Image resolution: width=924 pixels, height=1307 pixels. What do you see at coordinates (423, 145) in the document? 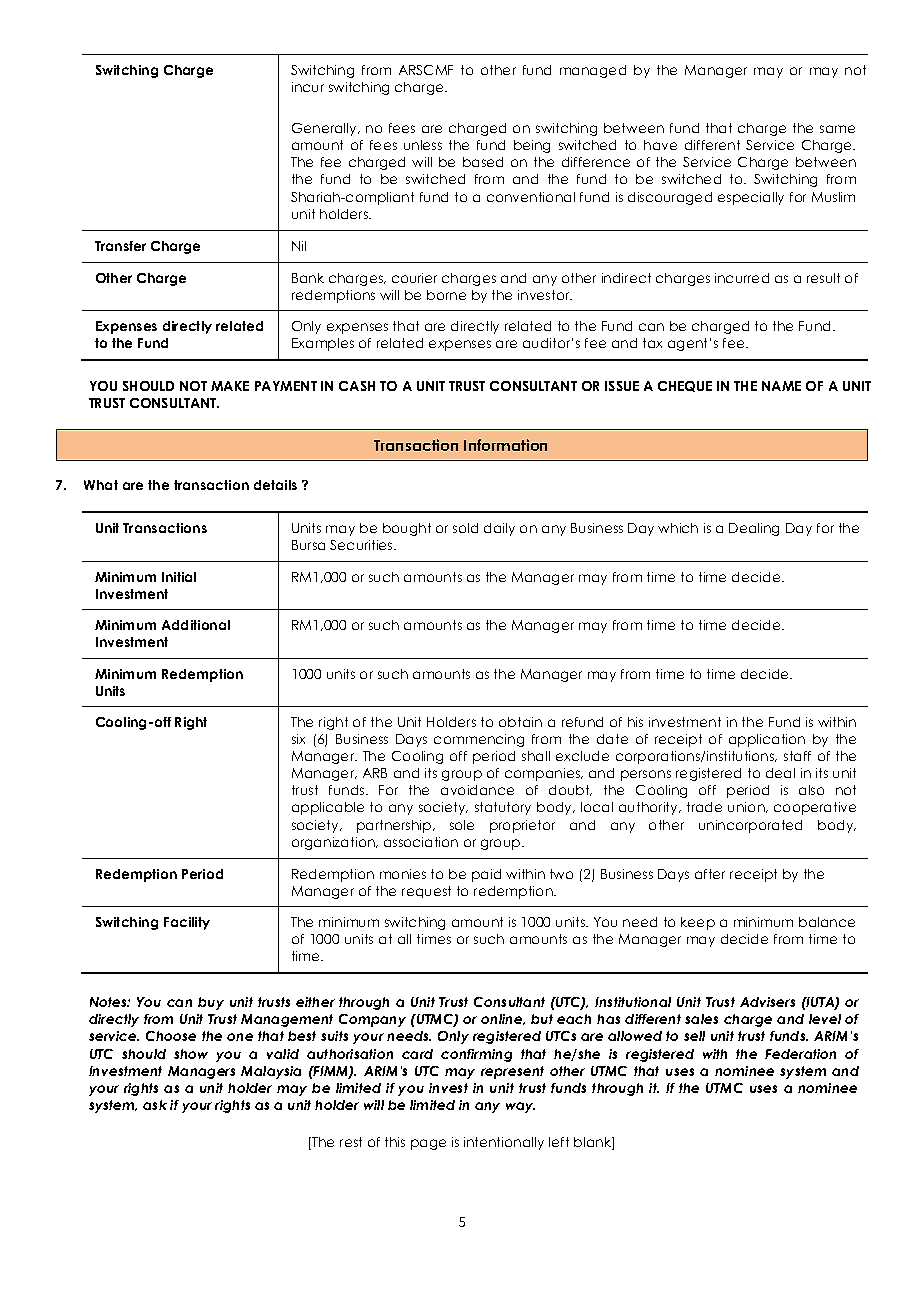
I see `unless` at bounding box center [423, 145].
